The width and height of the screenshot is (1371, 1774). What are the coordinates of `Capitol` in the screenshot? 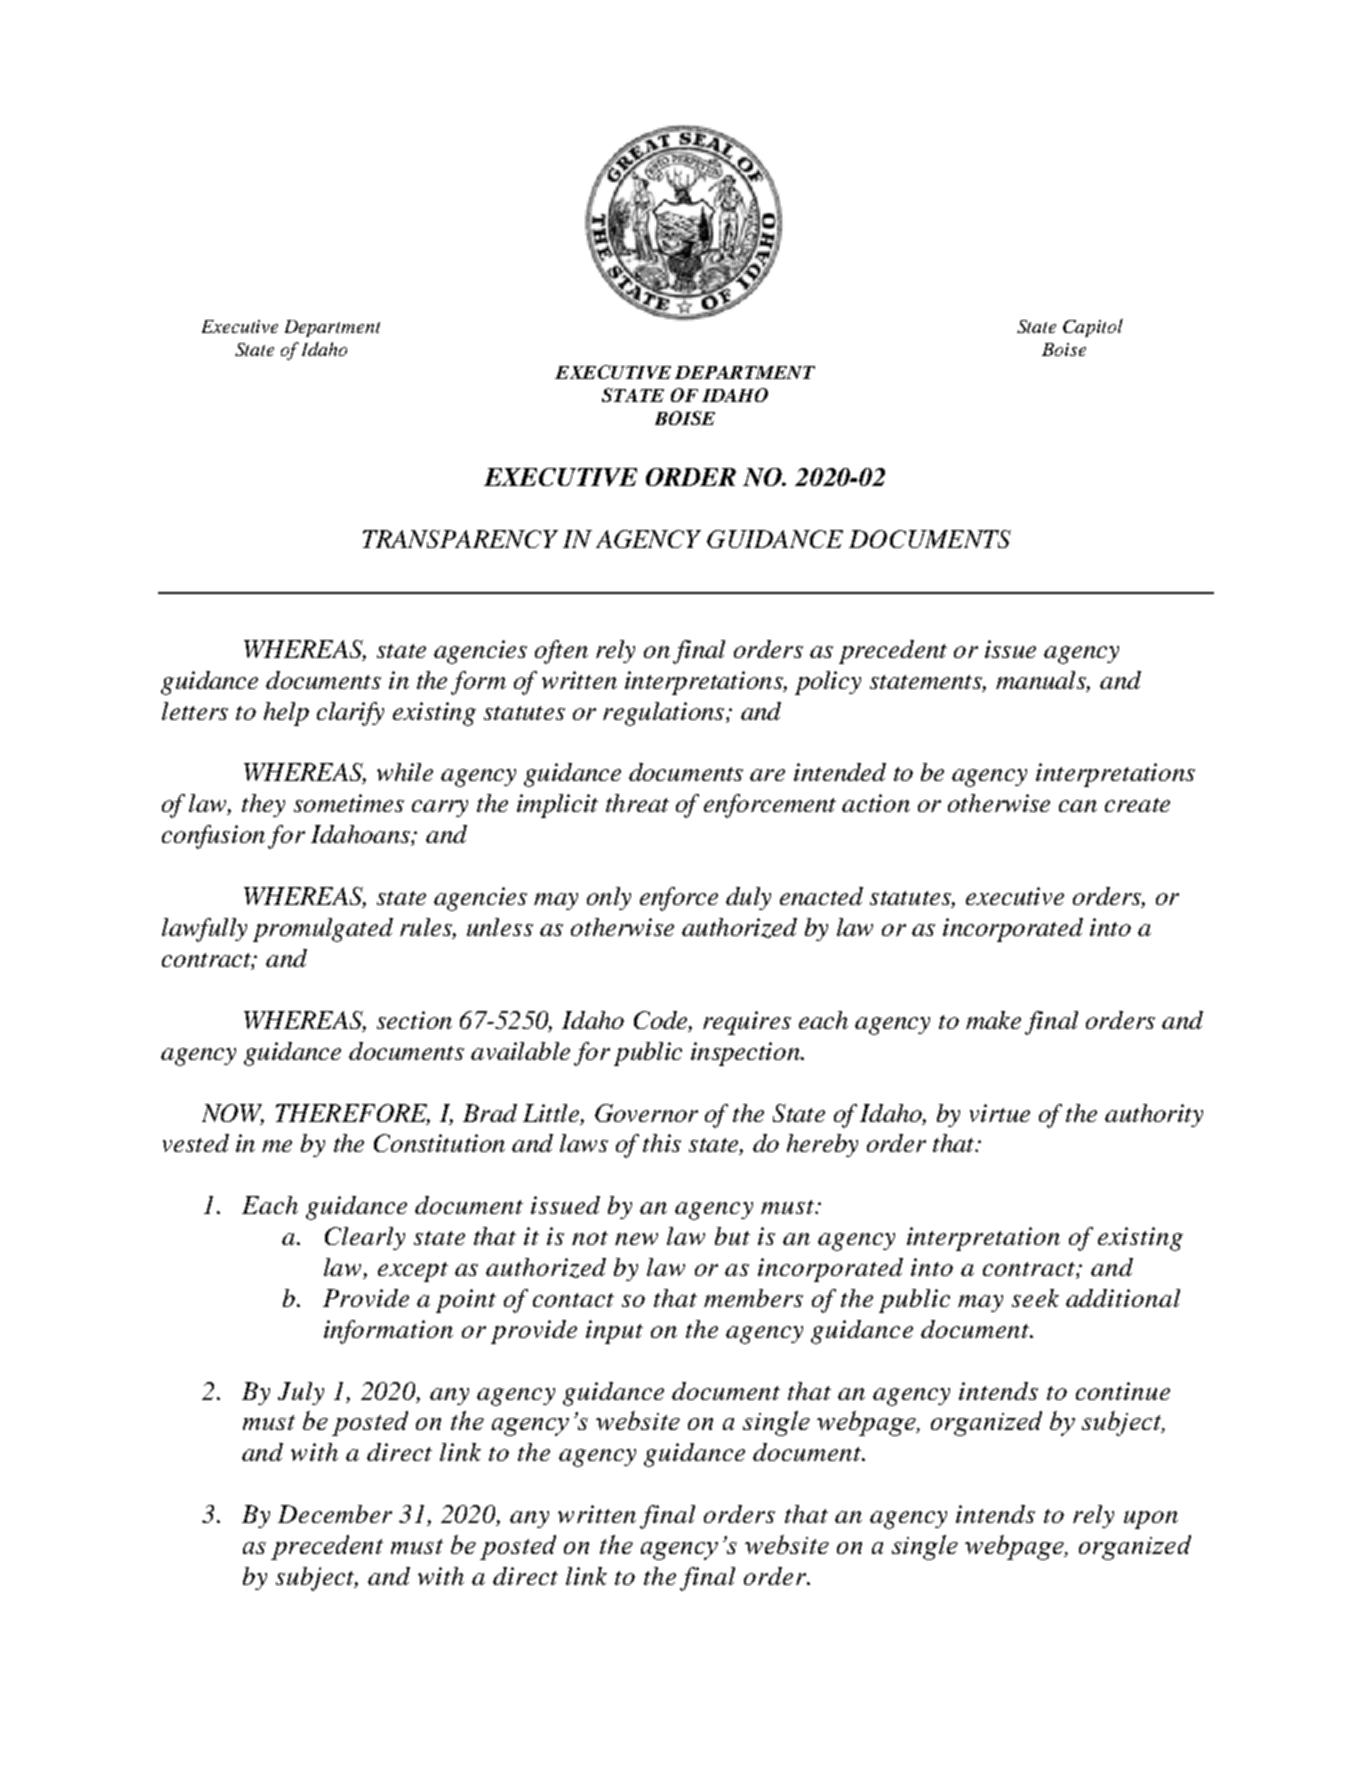 It's located at (1093, 328).
